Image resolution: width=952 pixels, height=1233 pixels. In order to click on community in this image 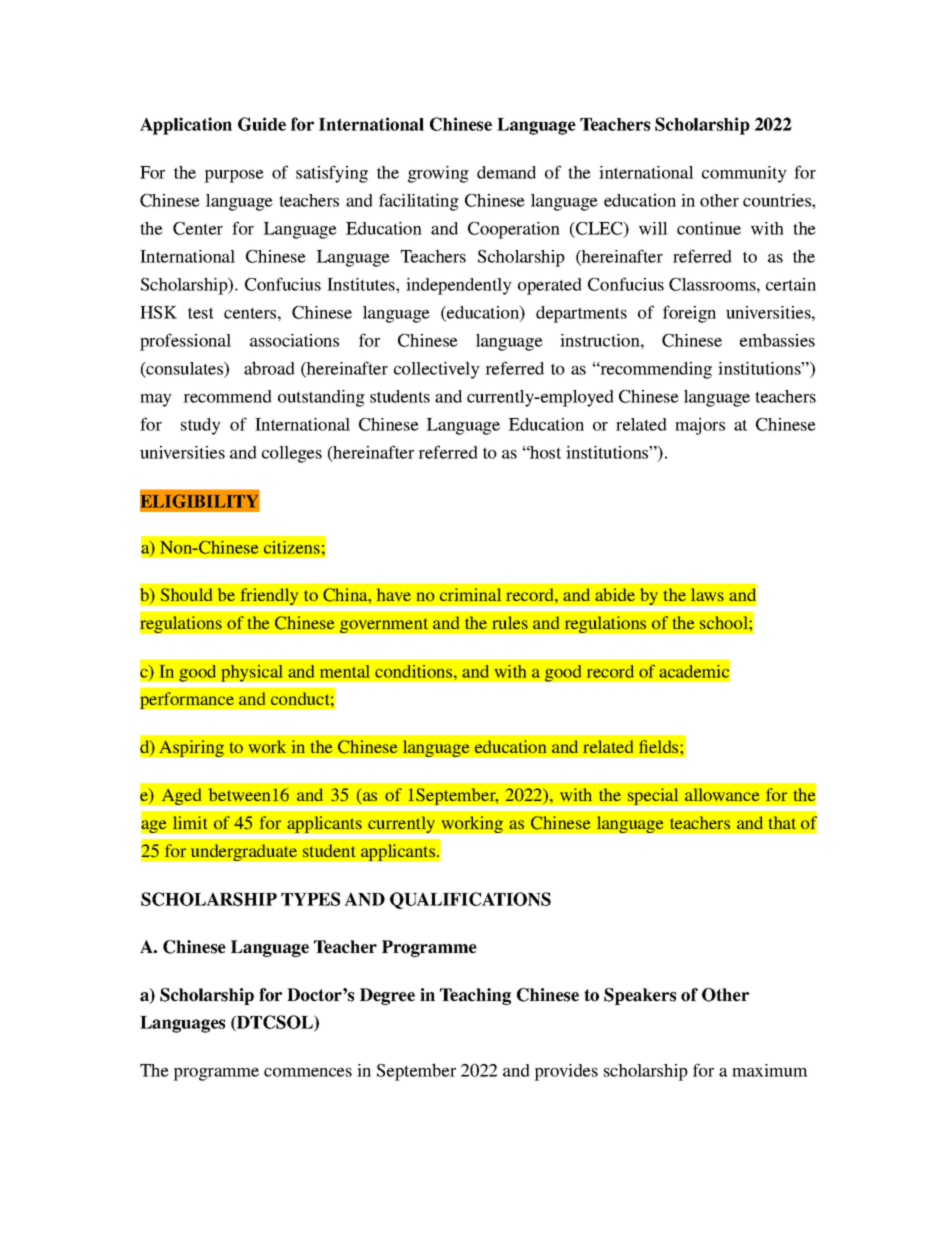, I will do `click(744, 174)`.
